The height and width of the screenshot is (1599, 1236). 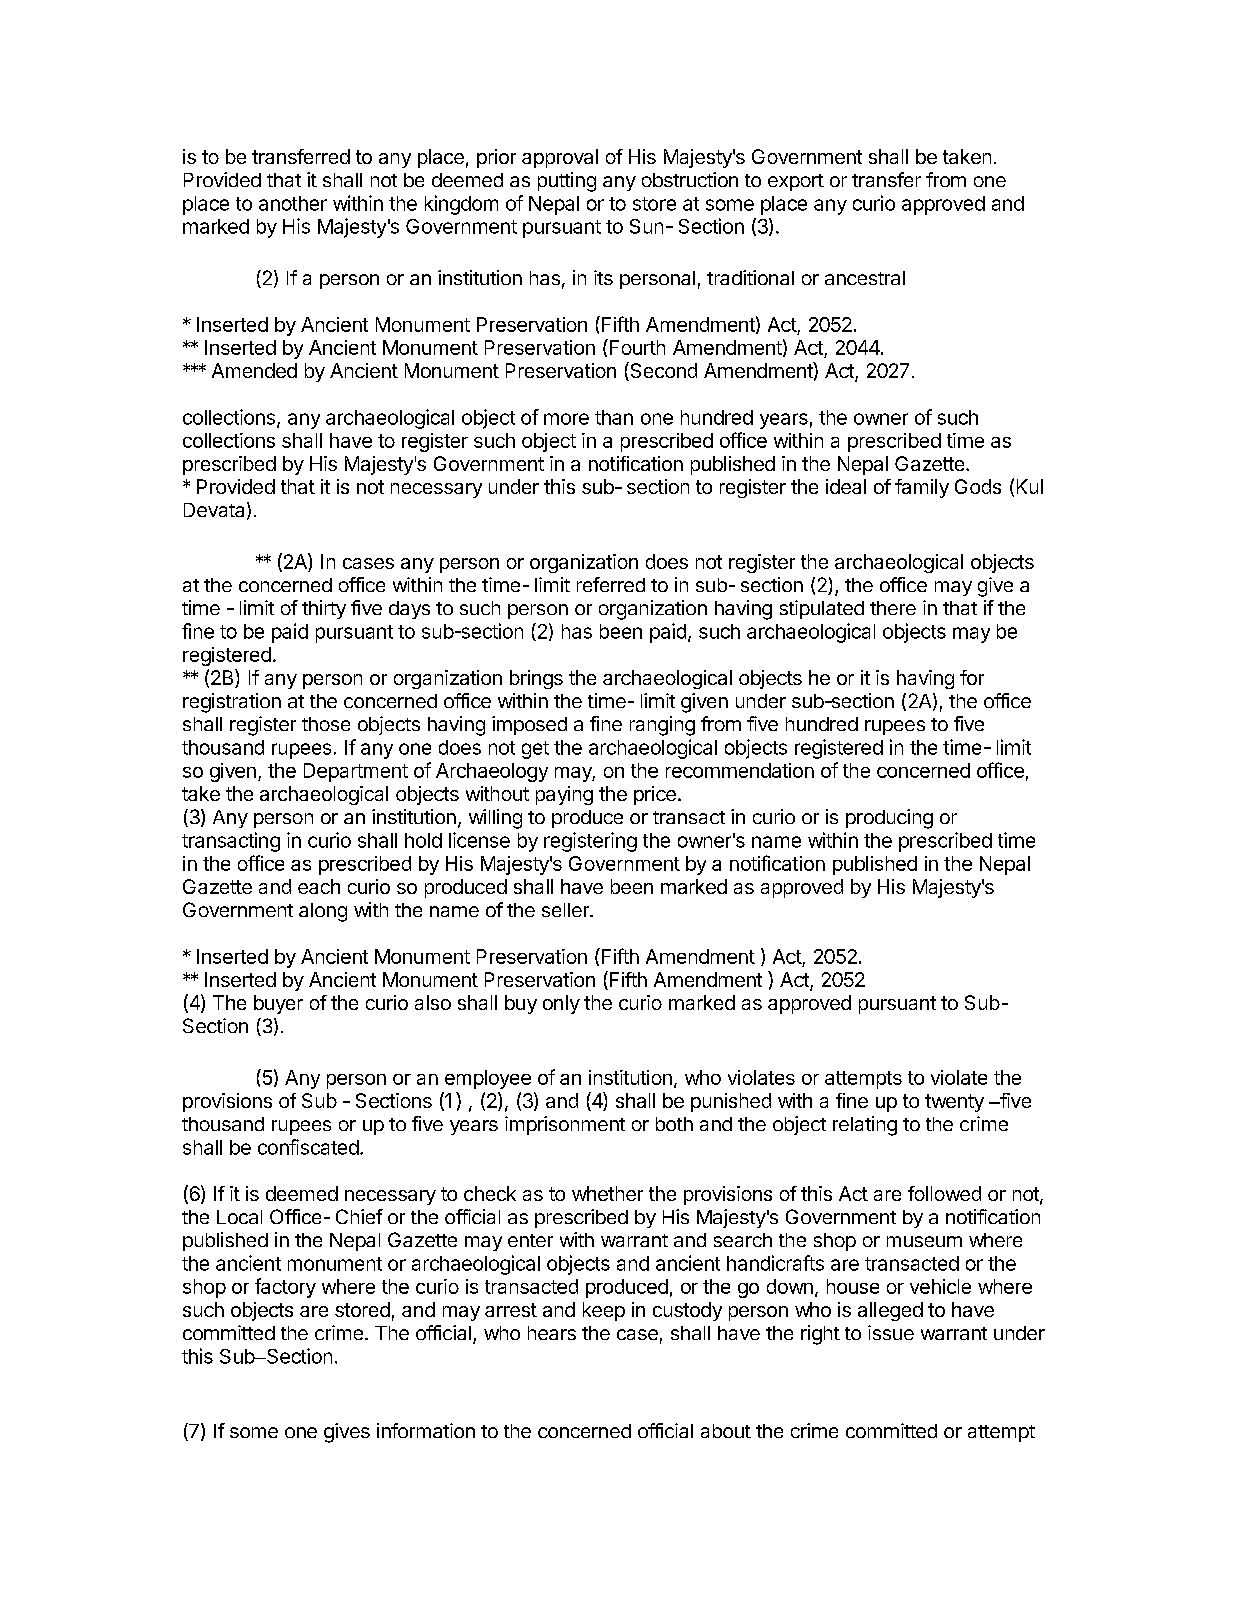 What do you see at coordinates (889, 819) in the screenshot?
I see `producing` at bounding box center [889, 819].
